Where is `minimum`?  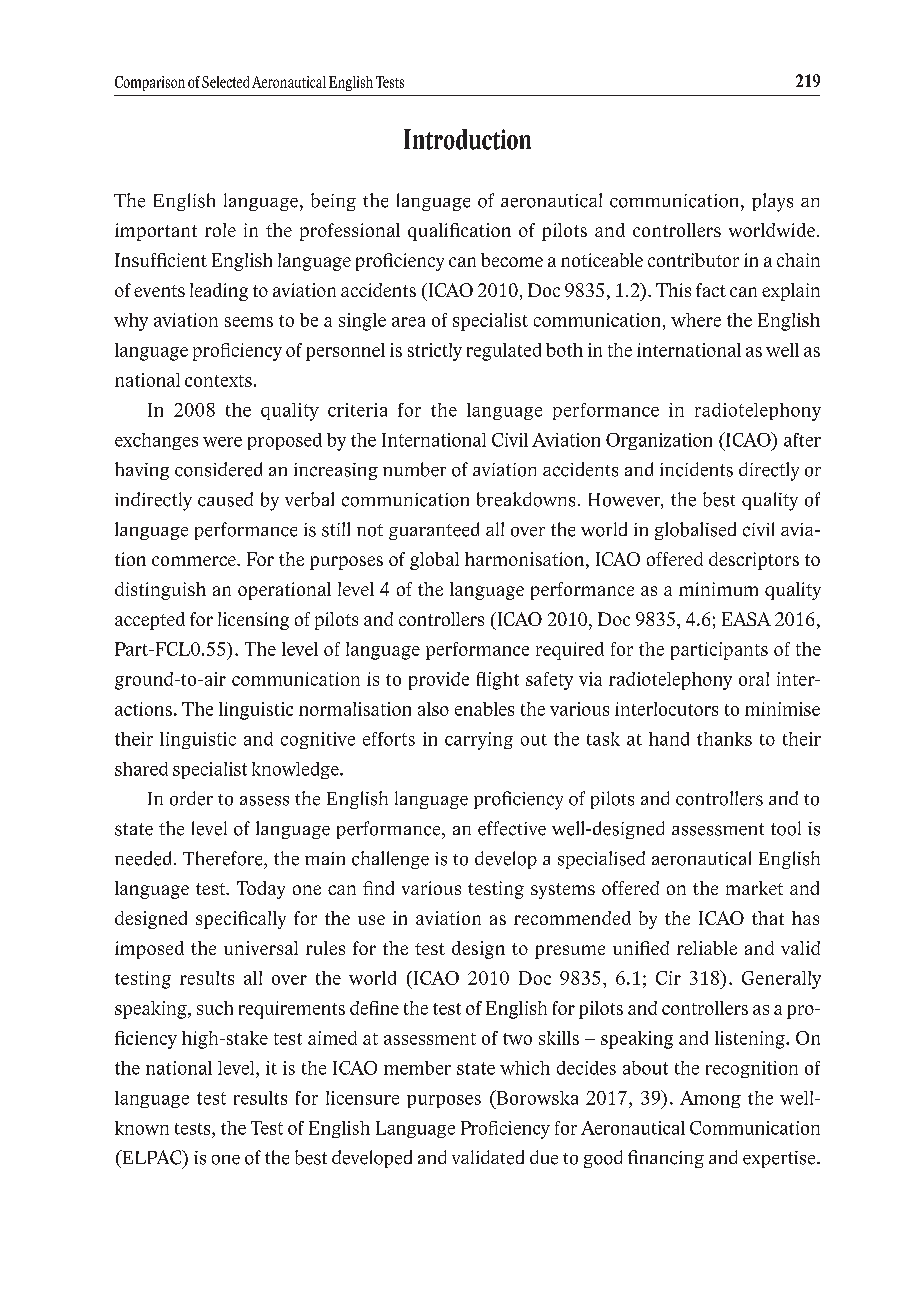
minimum is located at coordinates (718, 589).
